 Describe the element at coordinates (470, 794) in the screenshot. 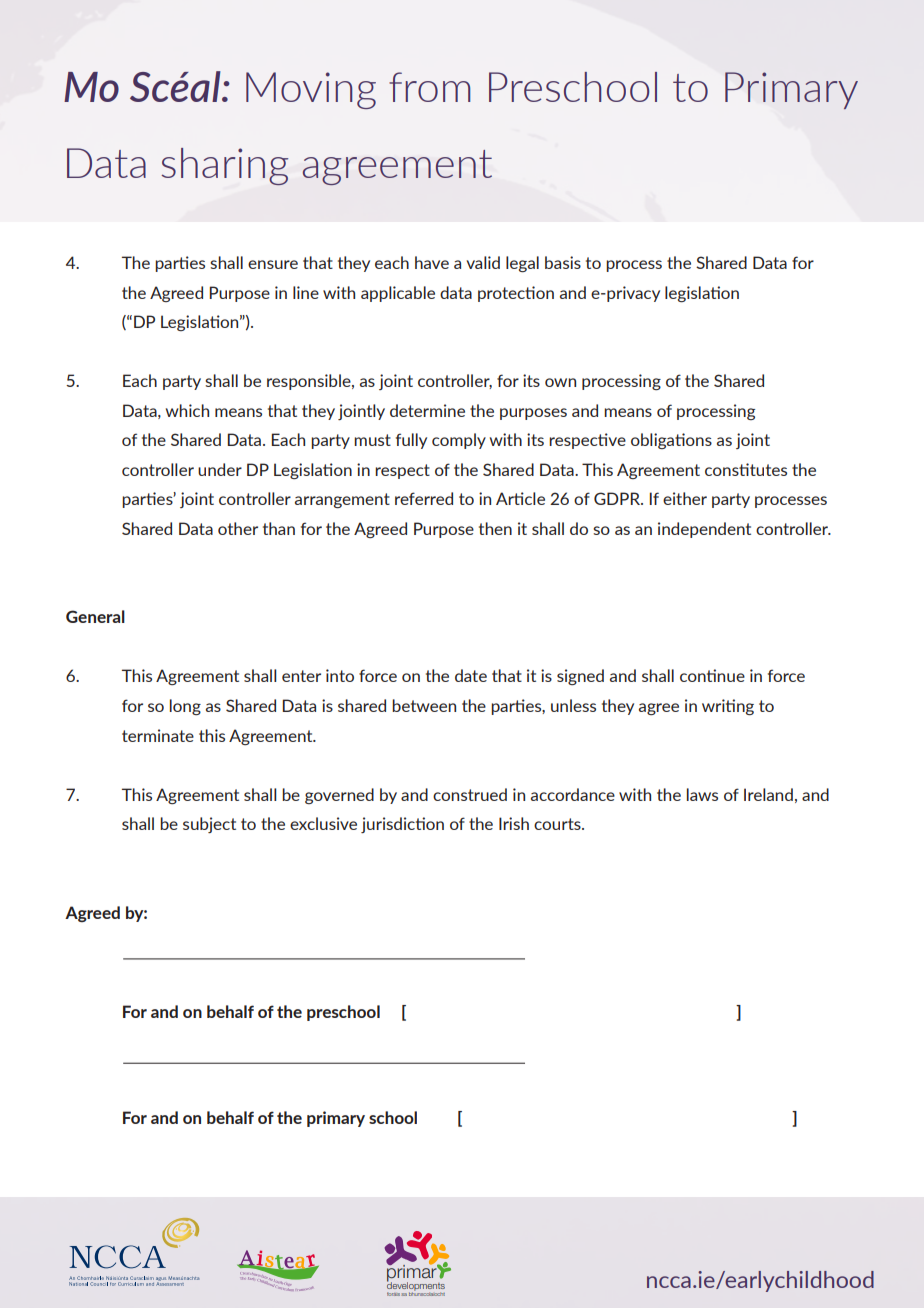

I see `construed` at that location.
